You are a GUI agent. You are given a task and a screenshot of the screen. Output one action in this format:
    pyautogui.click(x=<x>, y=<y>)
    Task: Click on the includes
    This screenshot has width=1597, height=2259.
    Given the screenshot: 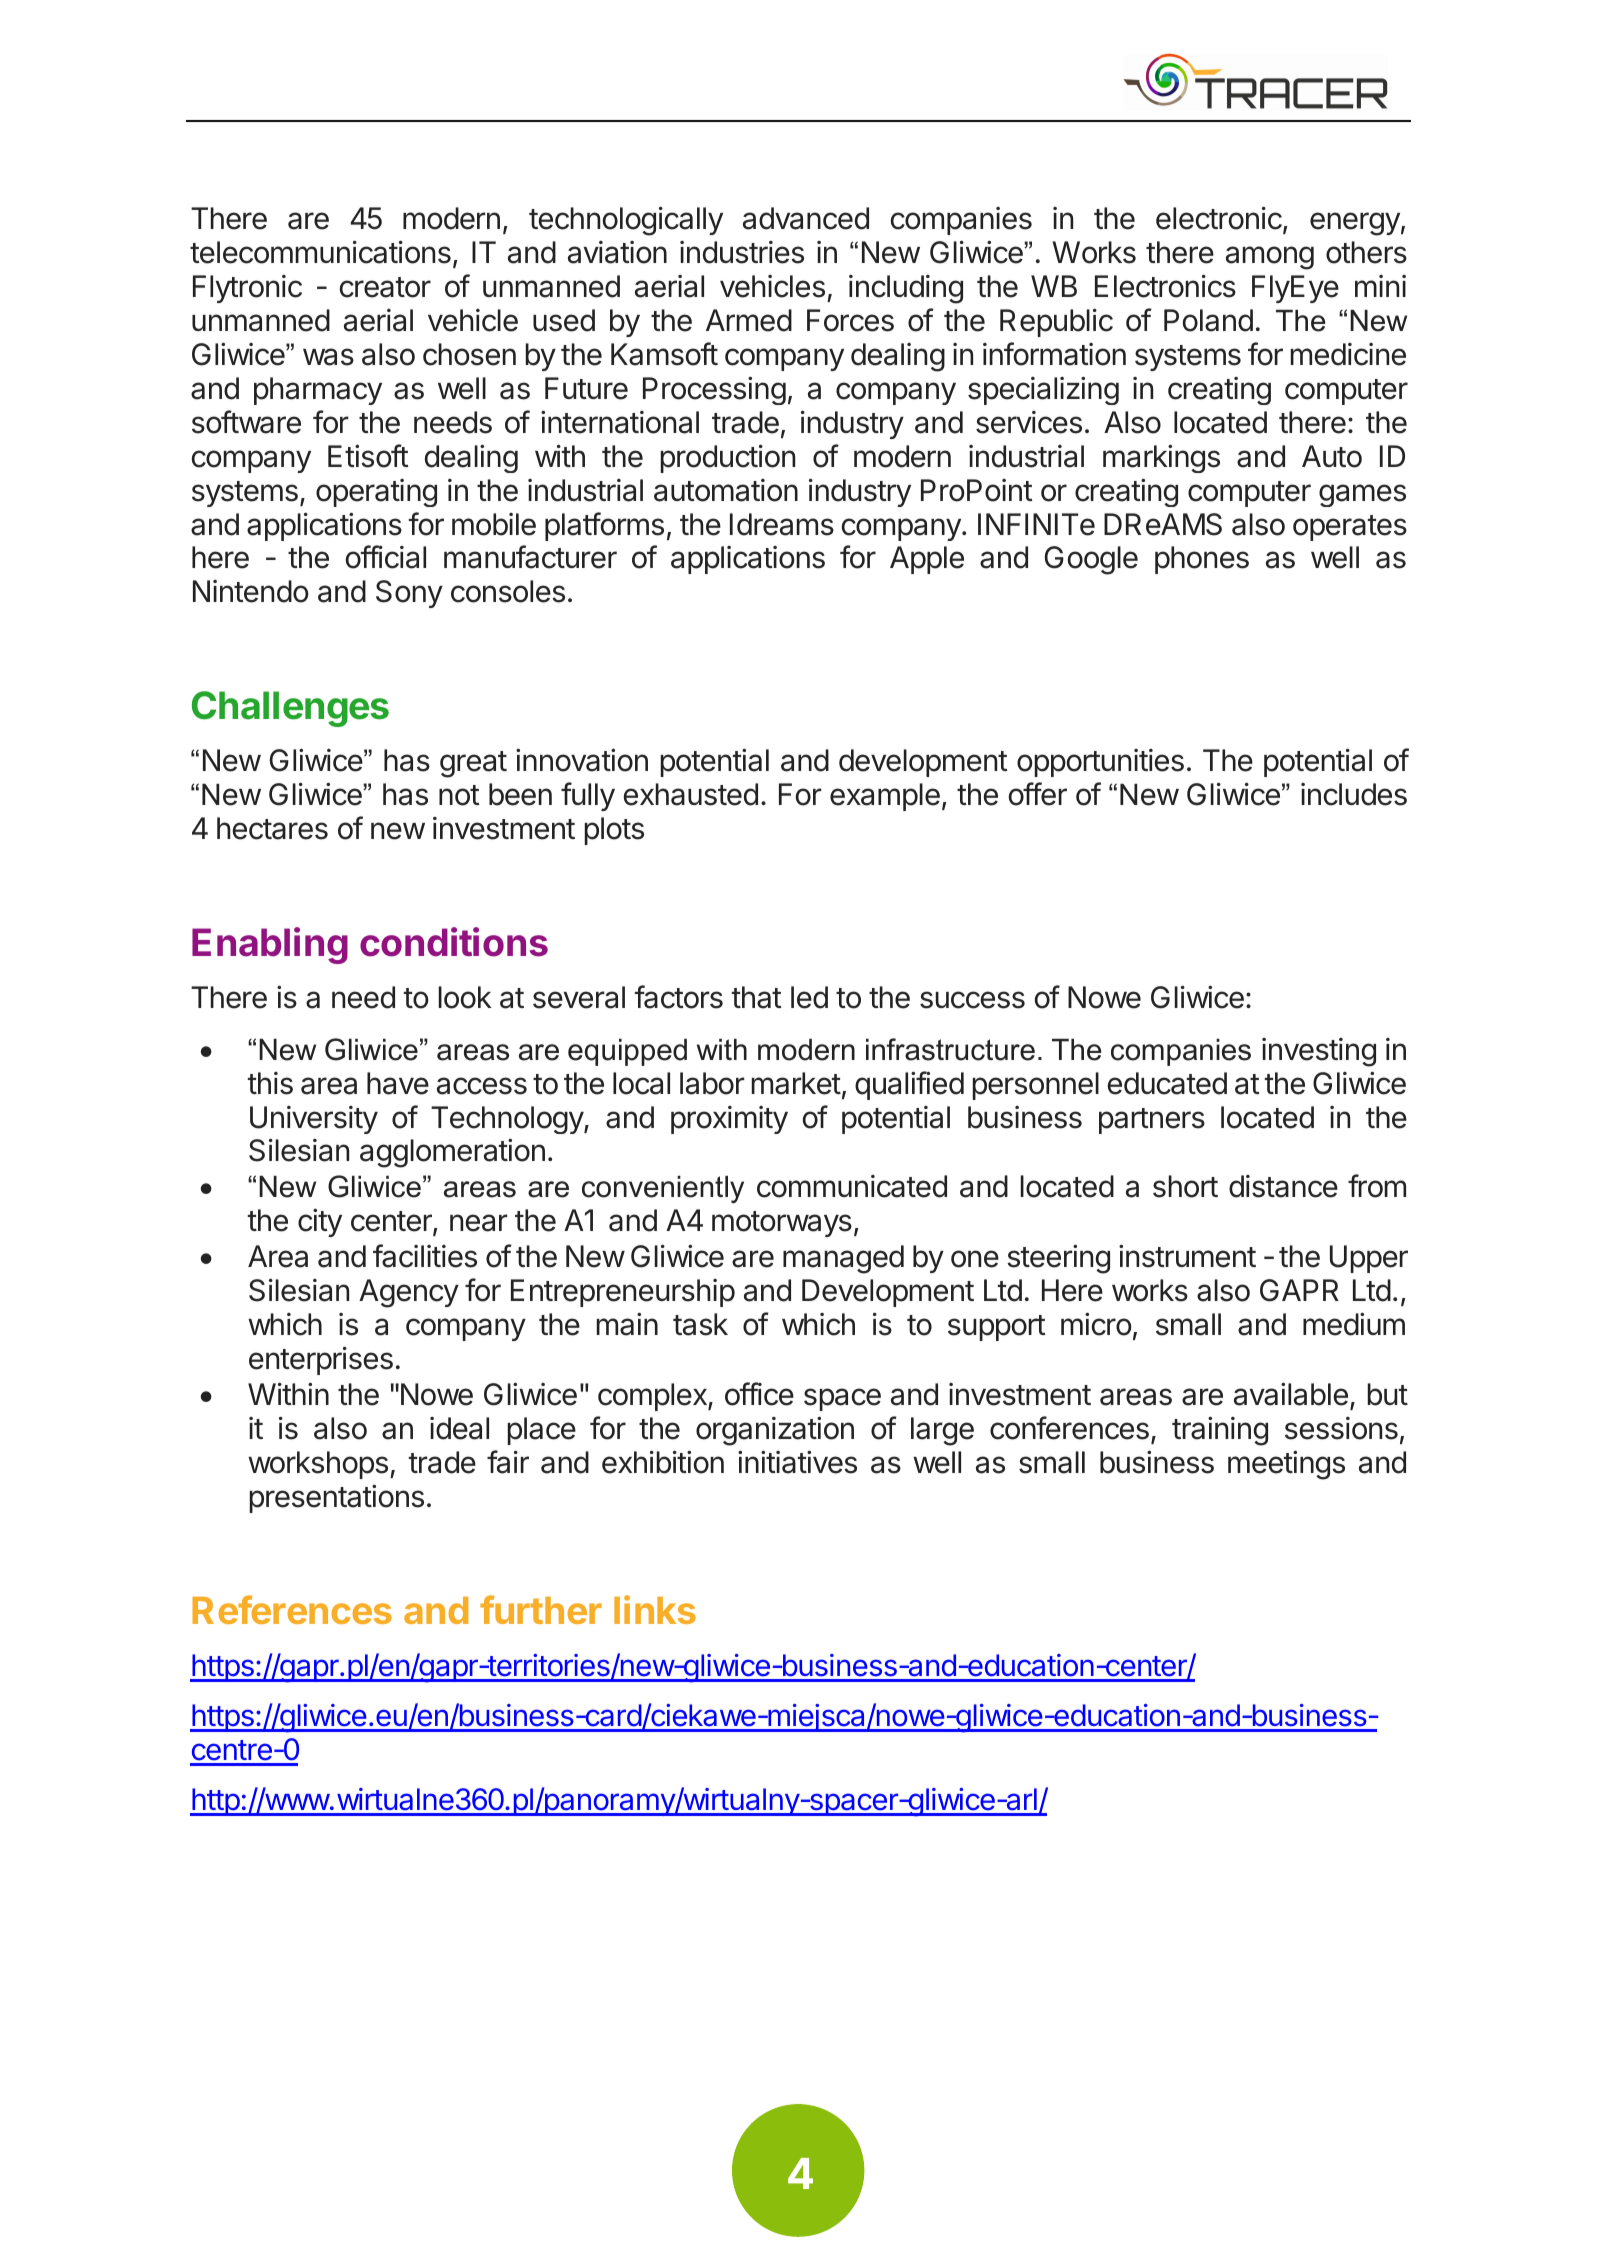 What is the action you would take?
    pyautogui.click(x=1354, y=794)
